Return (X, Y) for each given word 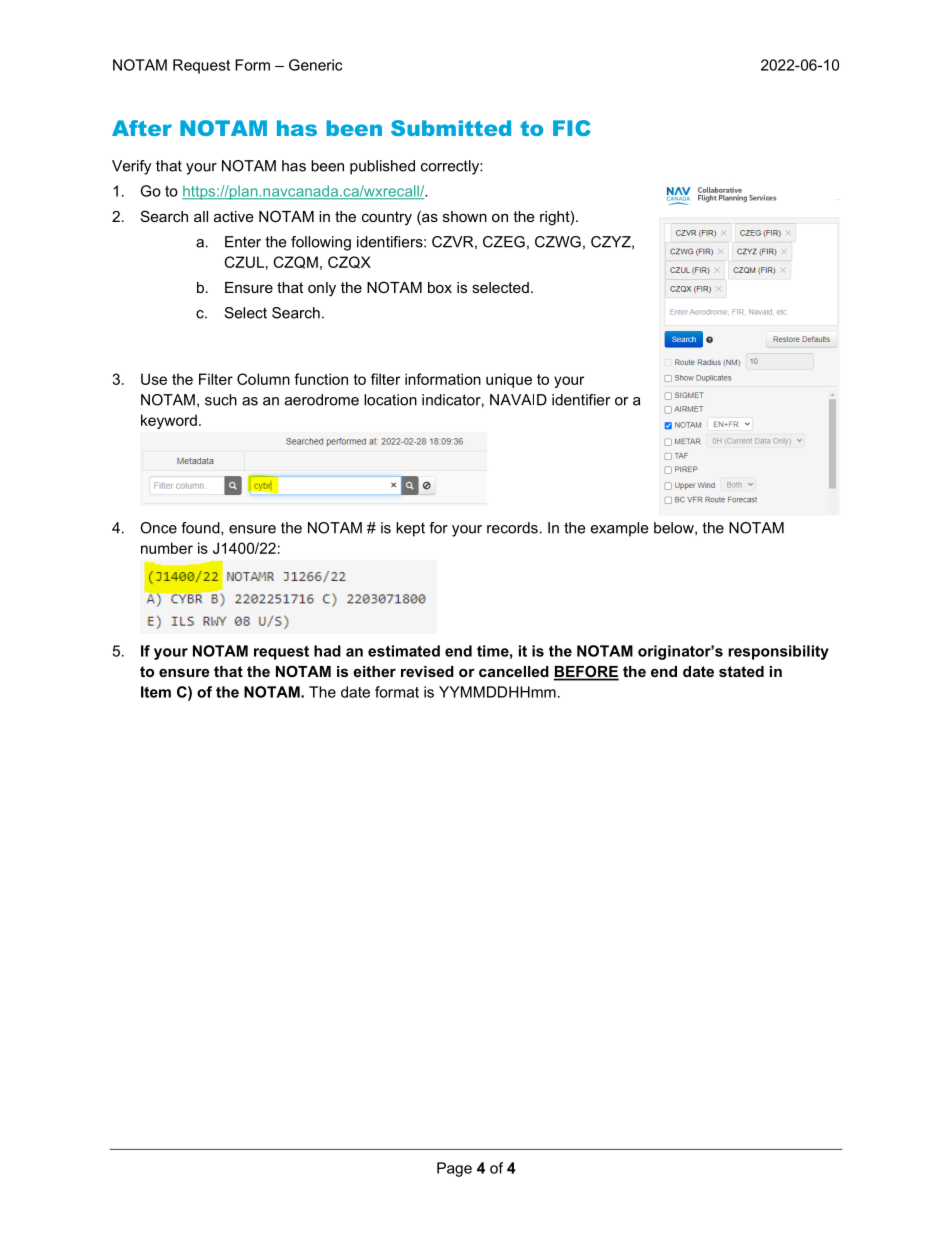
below (675, 528)
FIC (572, 128)
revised (427, 671)
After (142, 128)
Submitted (451, 128)
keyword (169, 421)
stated (741, 671)
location (390, 400)
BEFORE (586, 672)
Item (156, 692)
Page (454, 1169)
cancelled (514, 671)
